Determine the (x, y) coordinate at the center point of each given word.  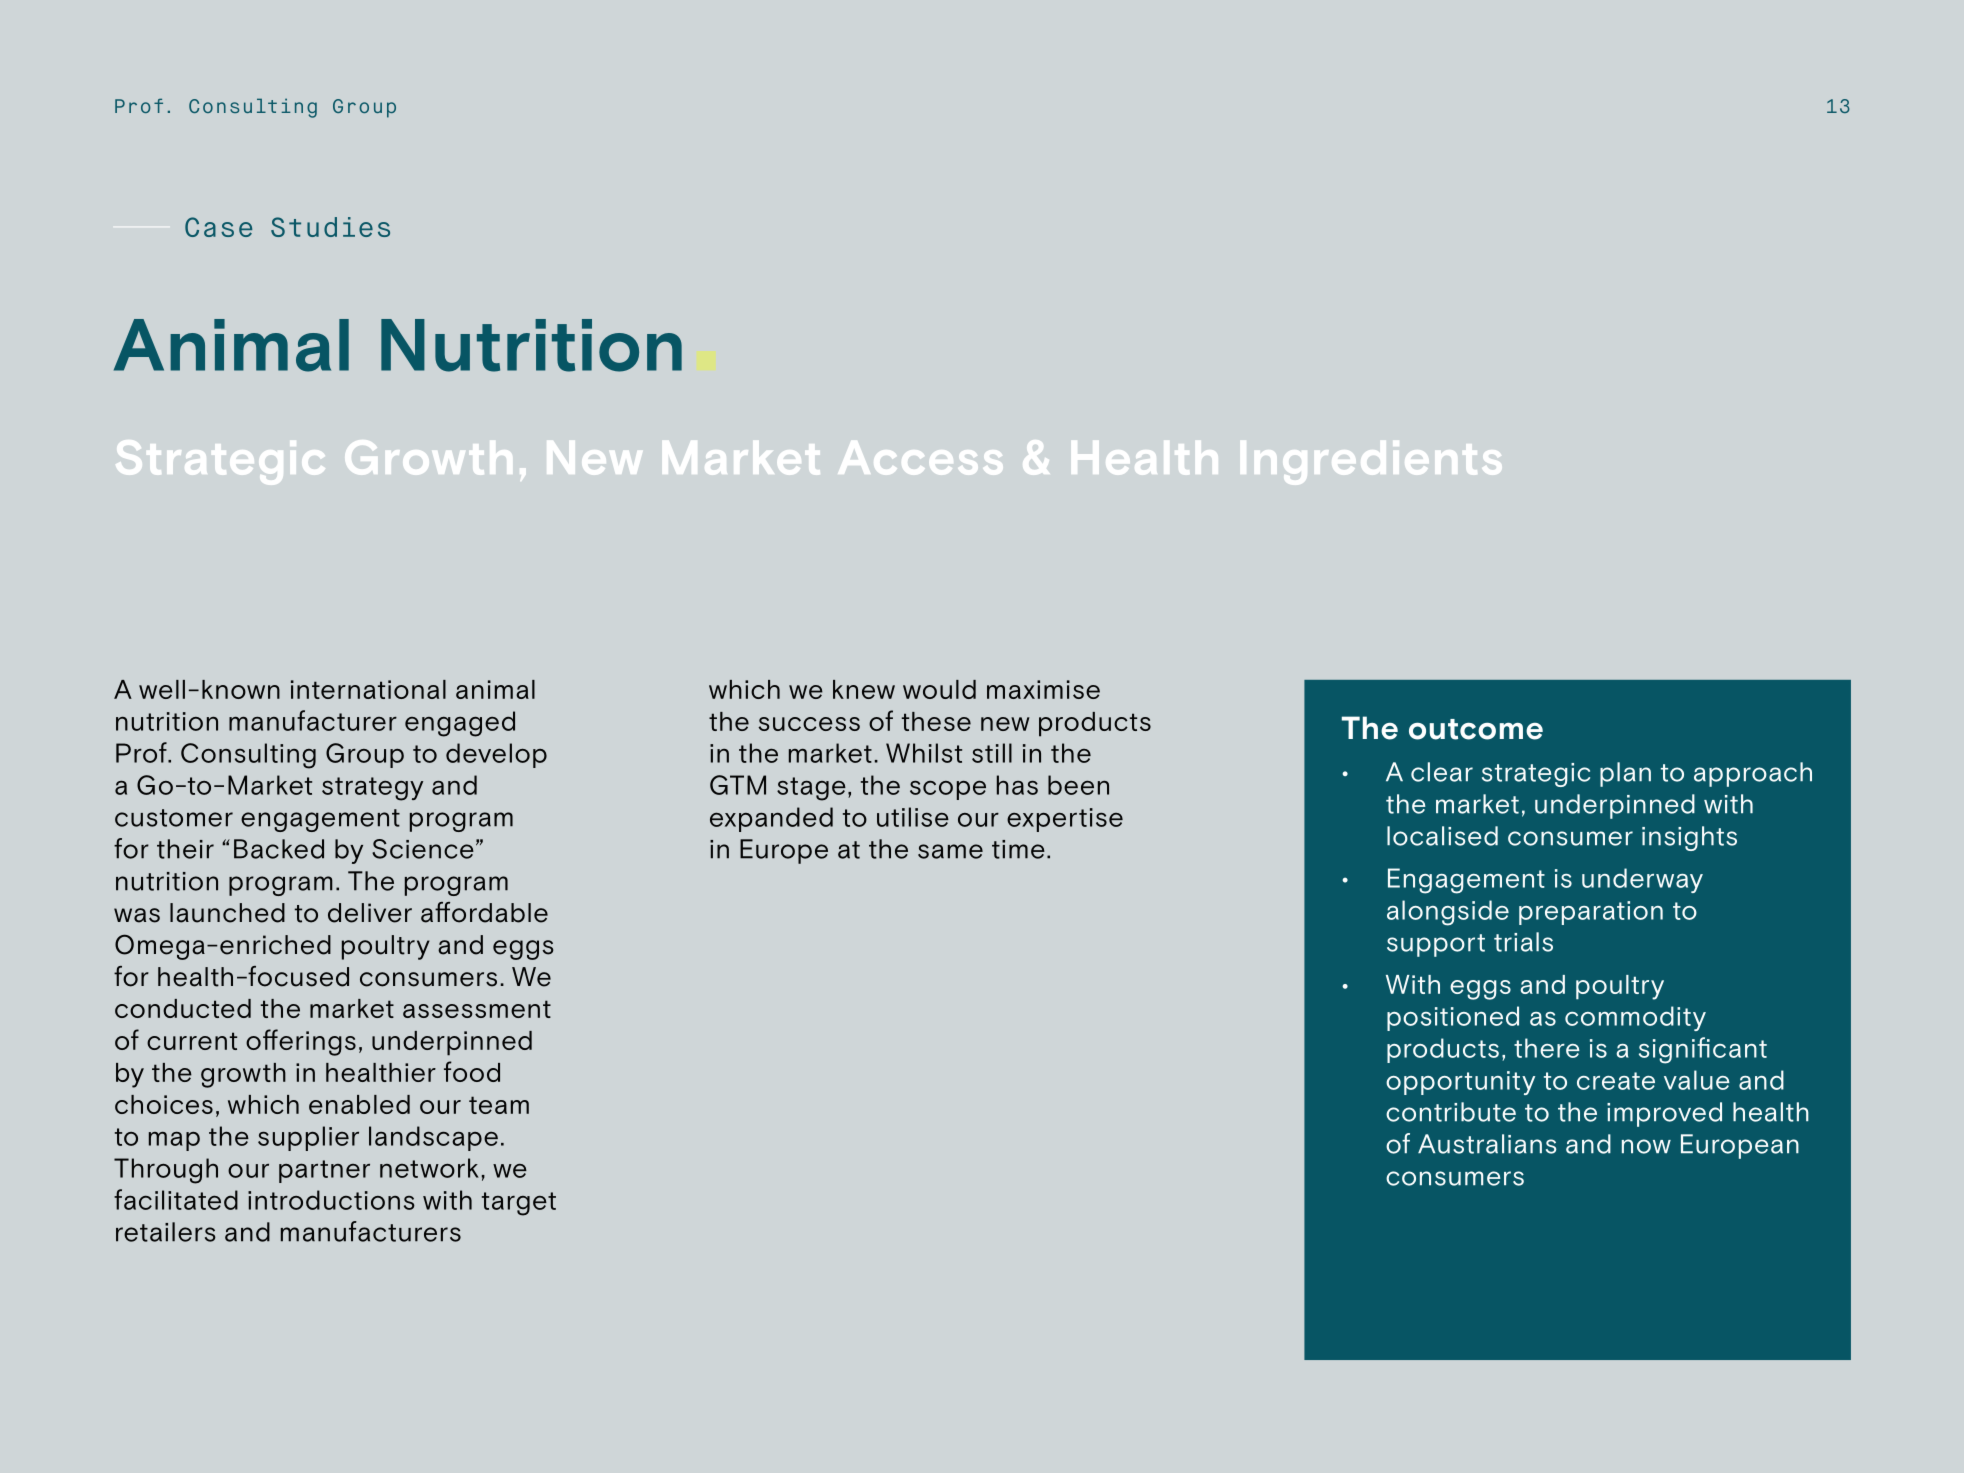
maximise (1043, 689)
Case (218, 227)
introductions (331, 1200)
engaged (460, 724)
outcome (1476, 729)
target (519, 1204)
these (936, 721)
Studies (330, 227)
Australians (1487, 1144)
